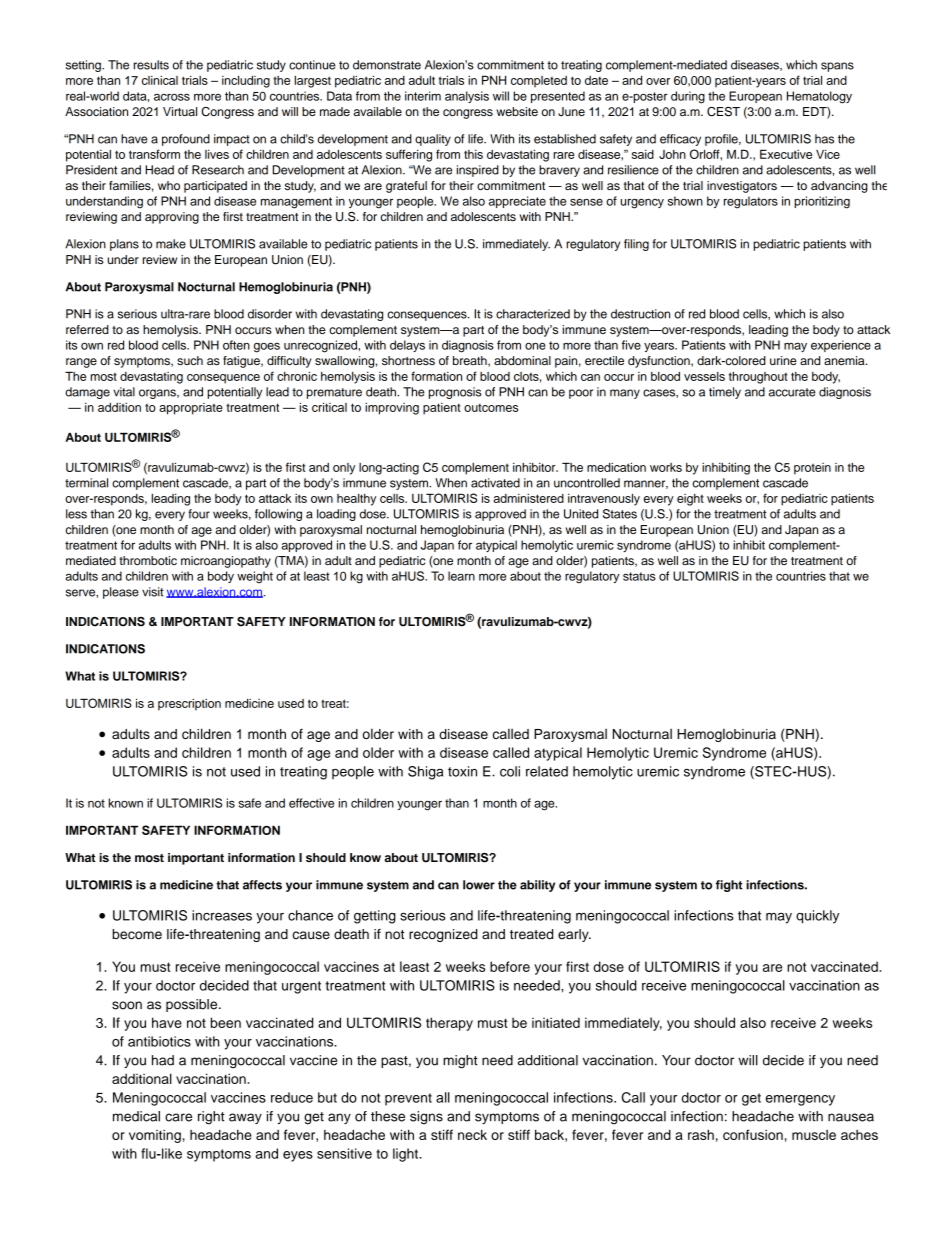  I want to click on fight, so click(729, 886).
